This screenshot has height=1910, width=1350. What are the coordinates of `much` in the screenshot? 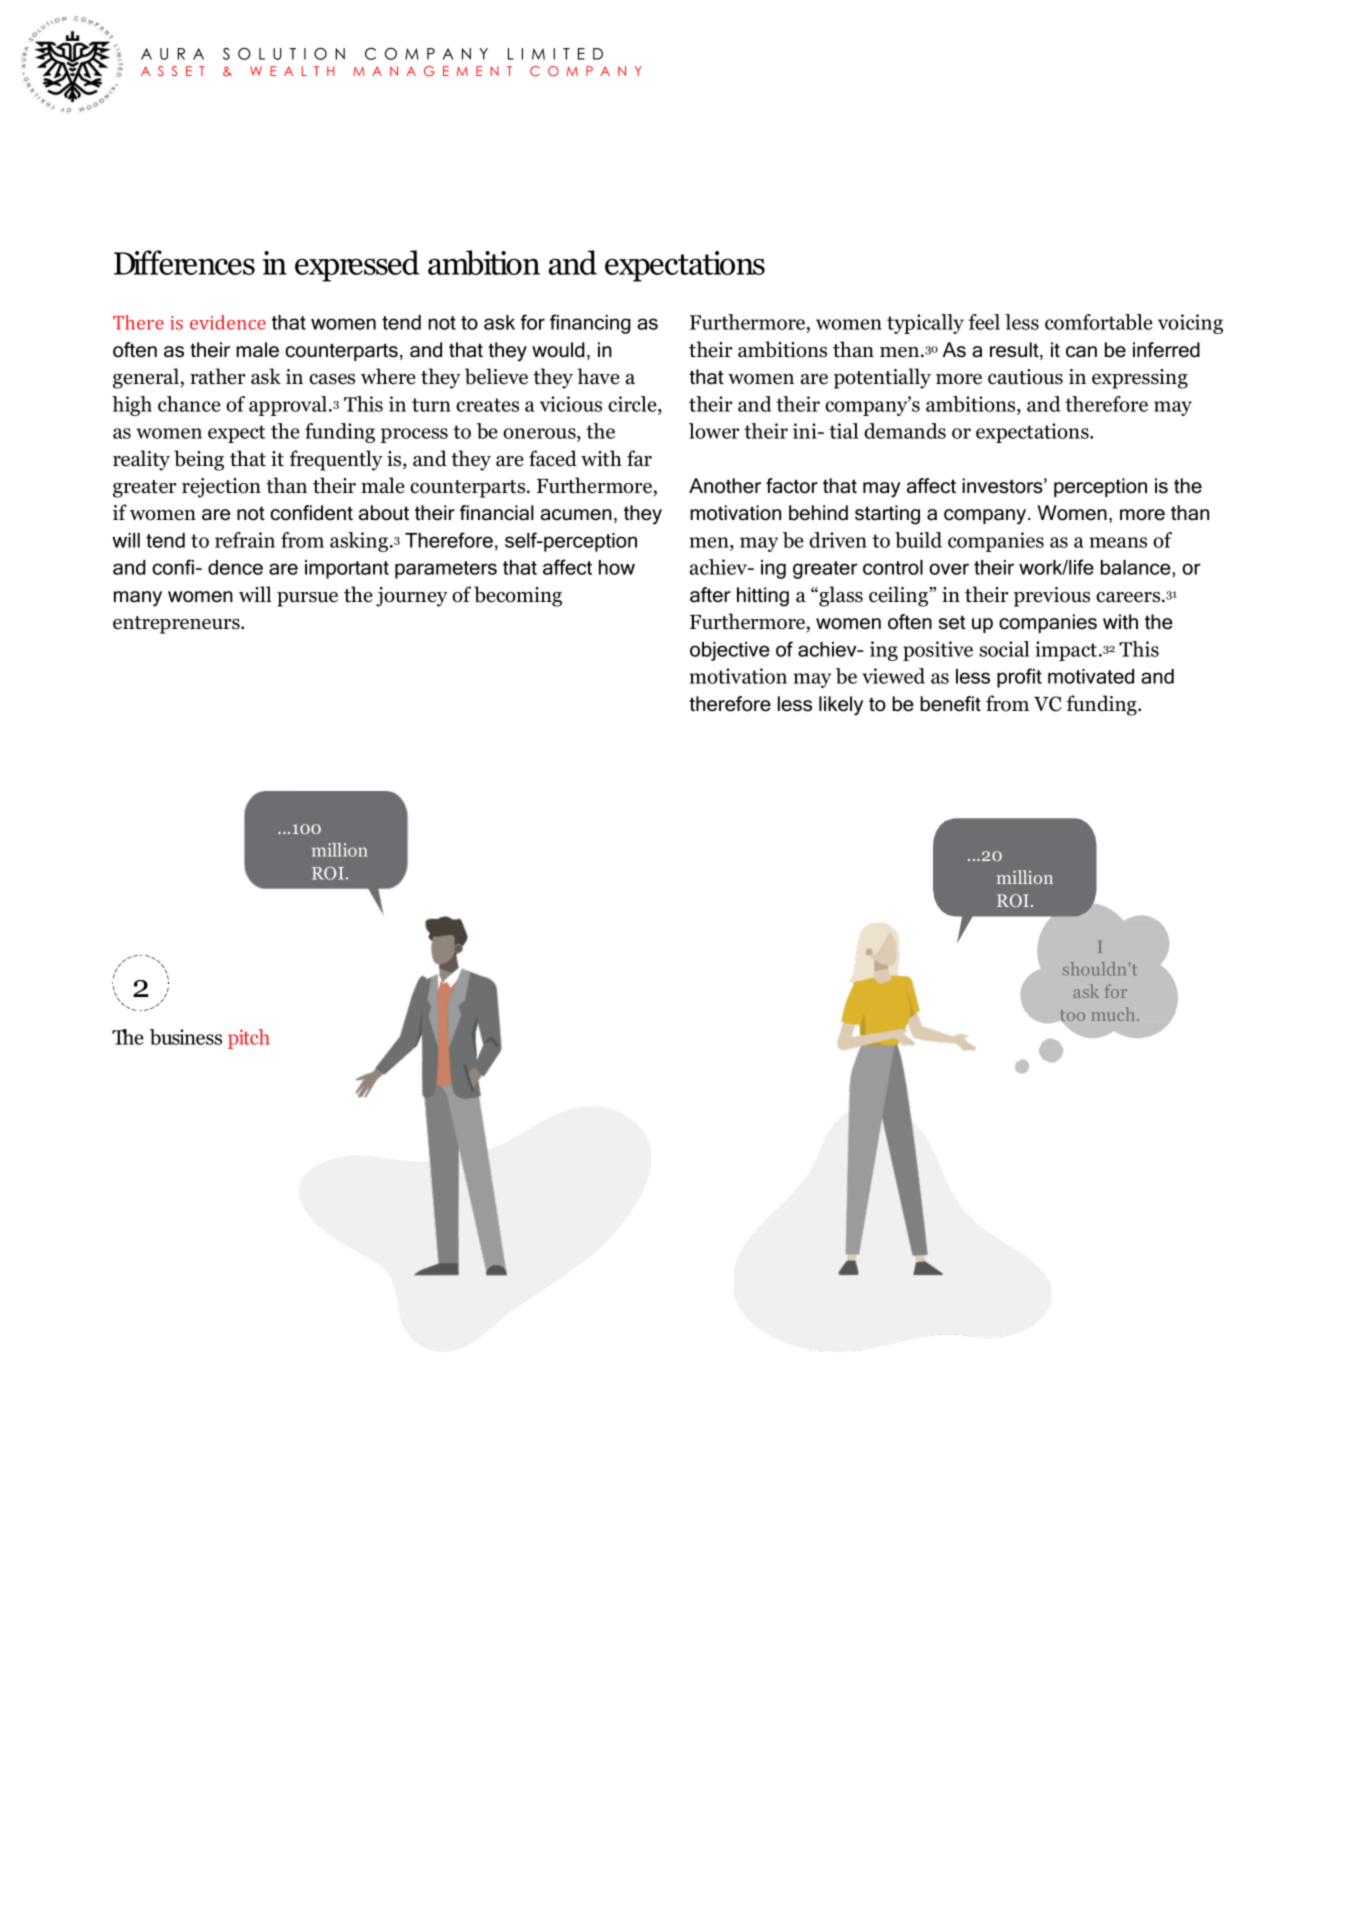 It's located at (1114, 1014).
